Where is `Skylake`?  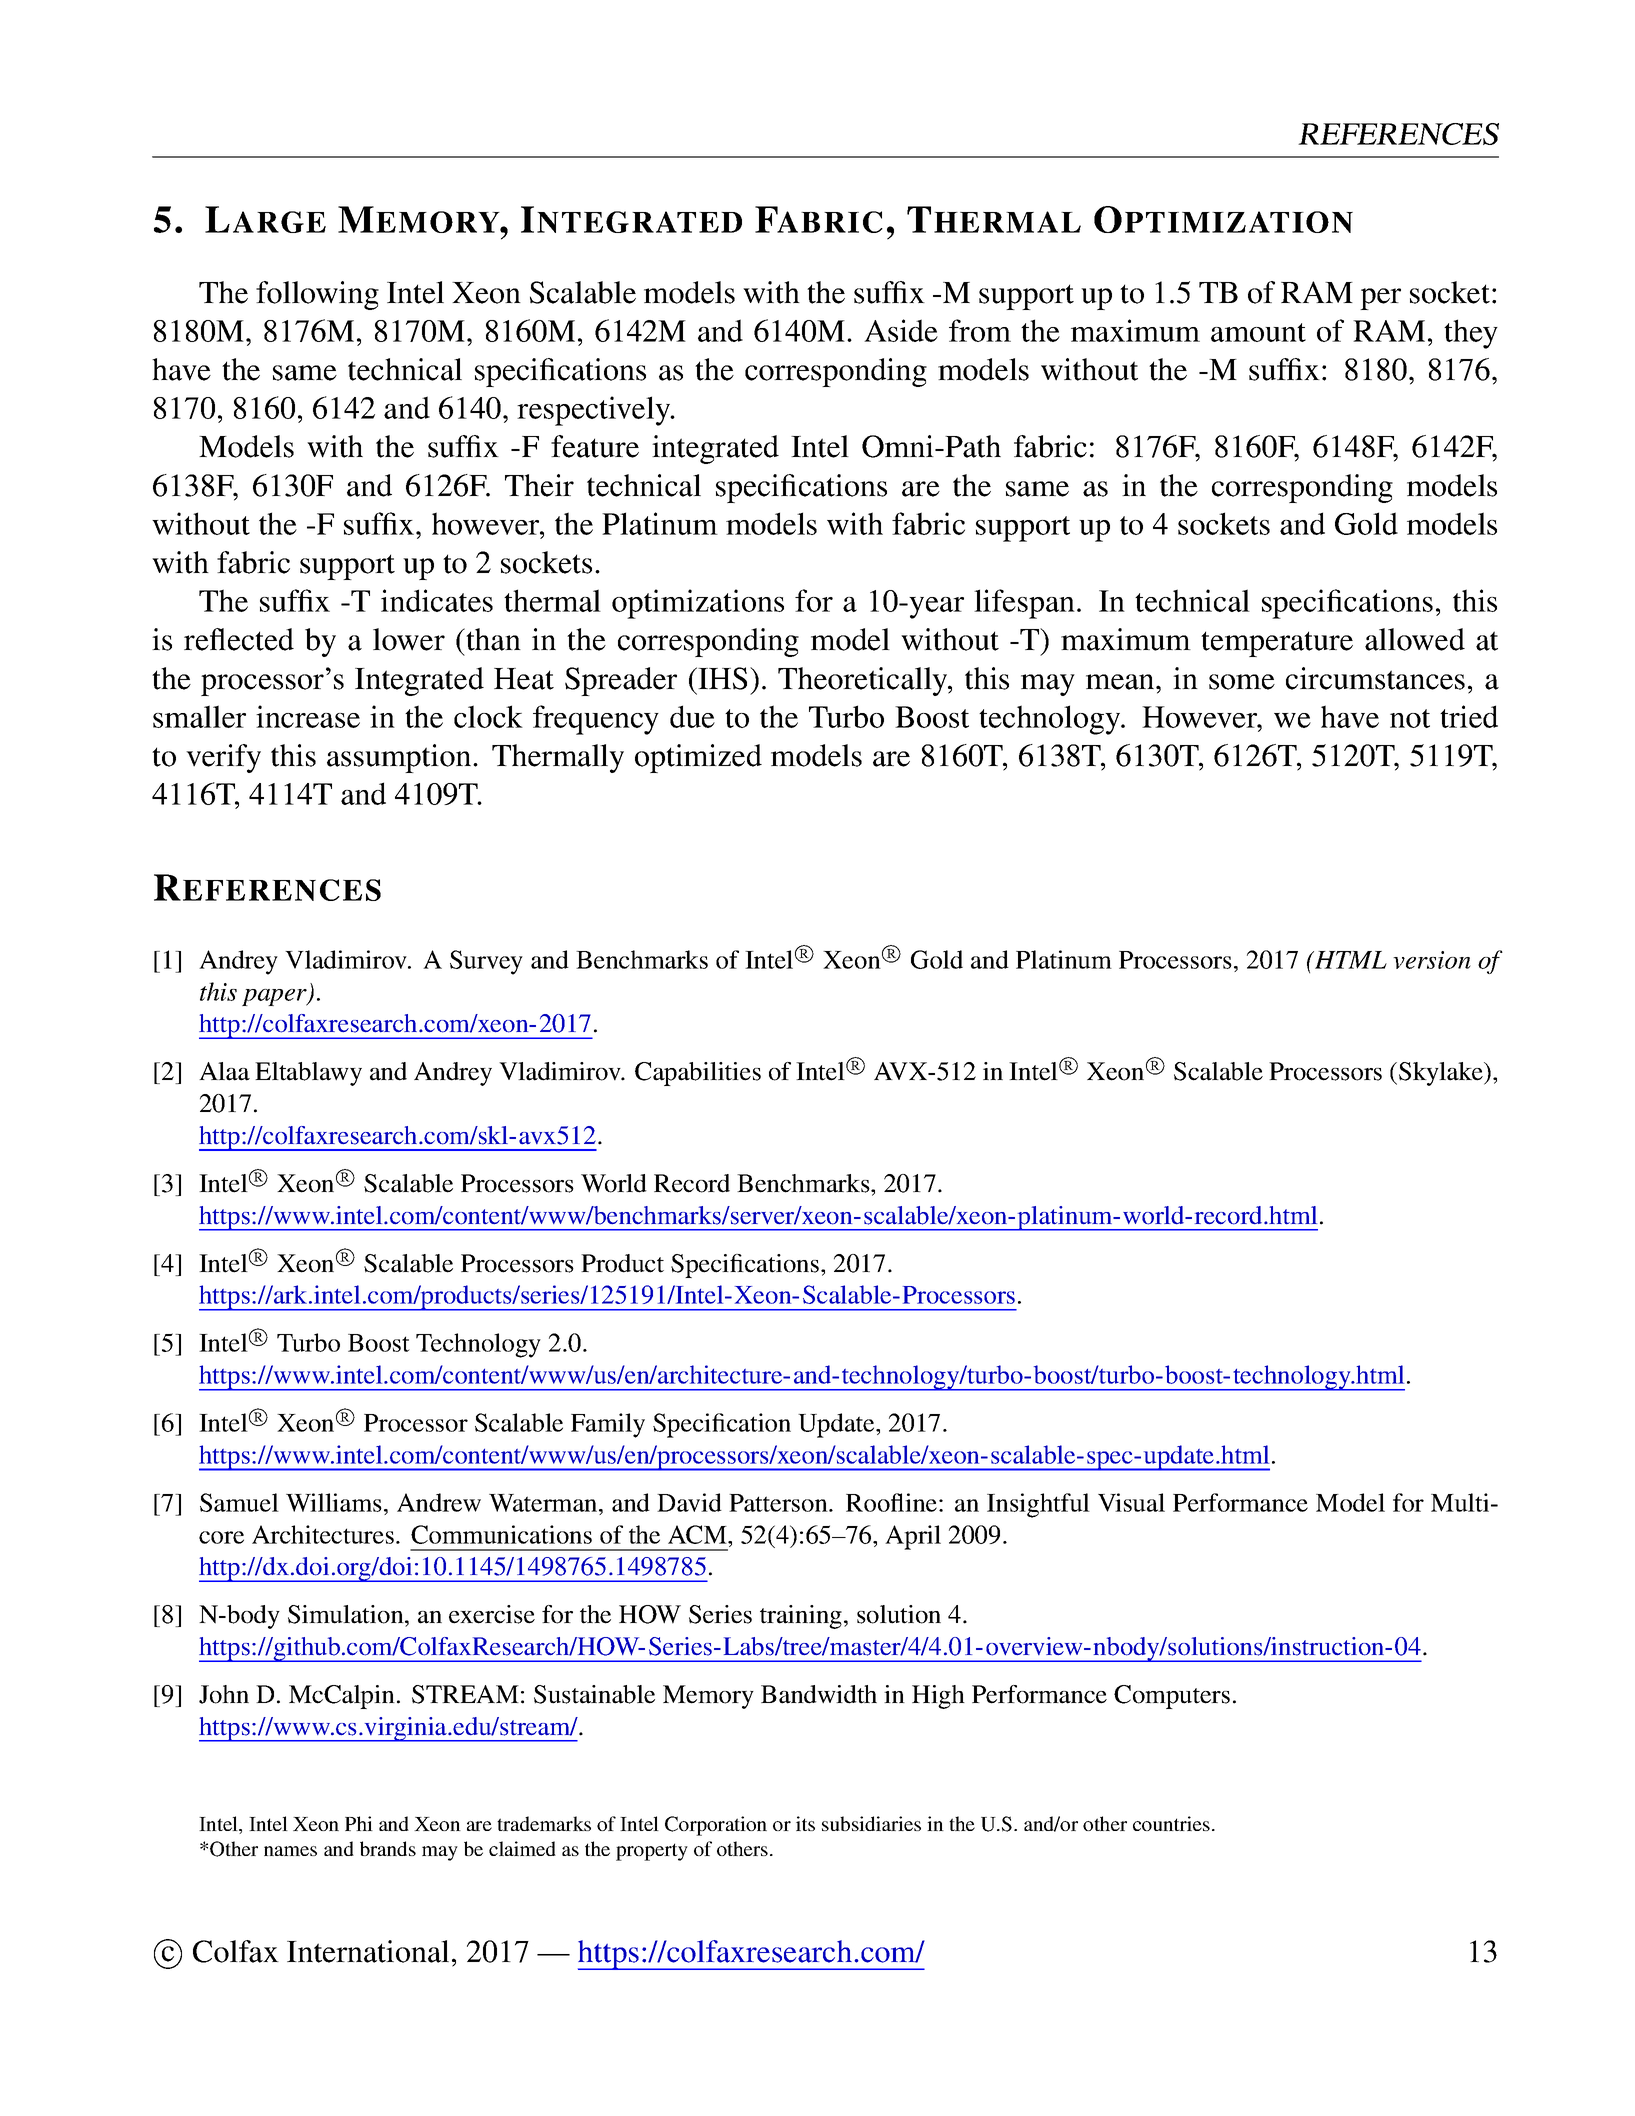 Skylake is located at coordinates (1442, 1074).
